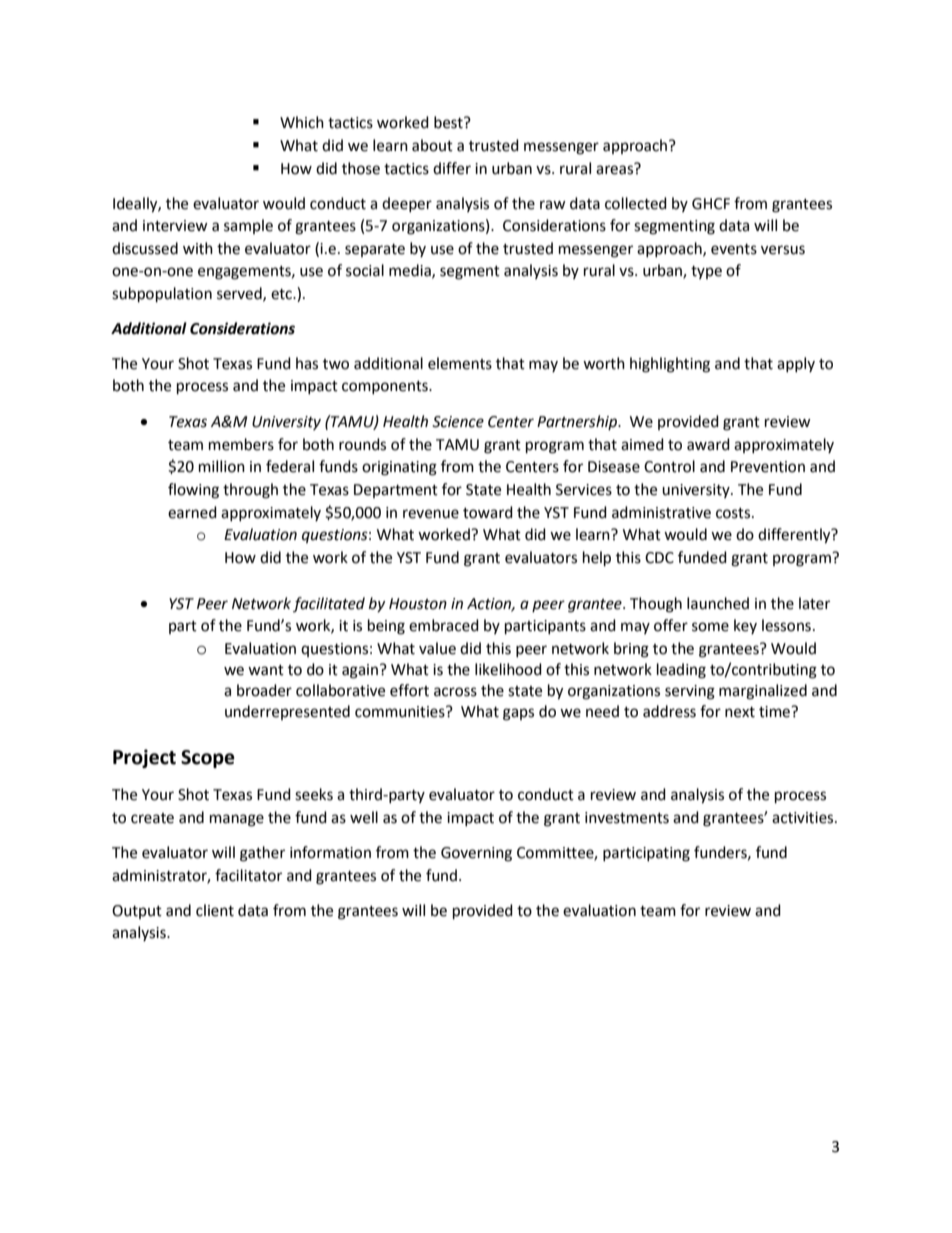 The image size is (952, 1233). I want to click on elements, so click(460, 363).
